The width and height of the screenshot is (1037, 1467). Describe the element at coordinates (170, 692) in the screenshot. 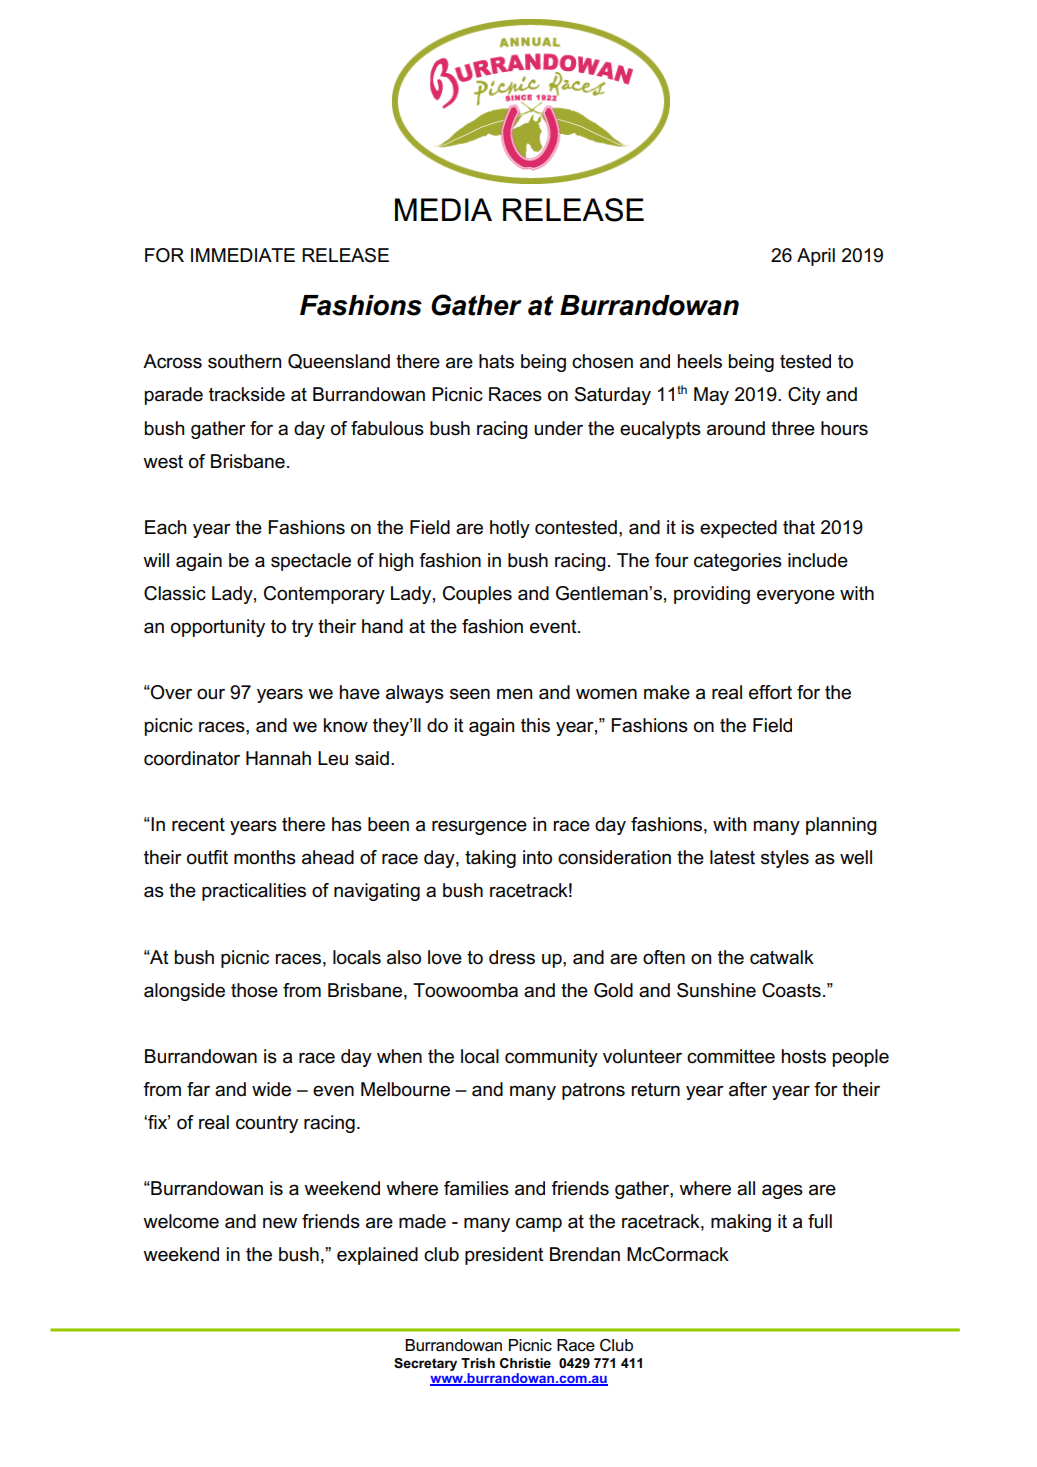

I see `Over` at that location.
